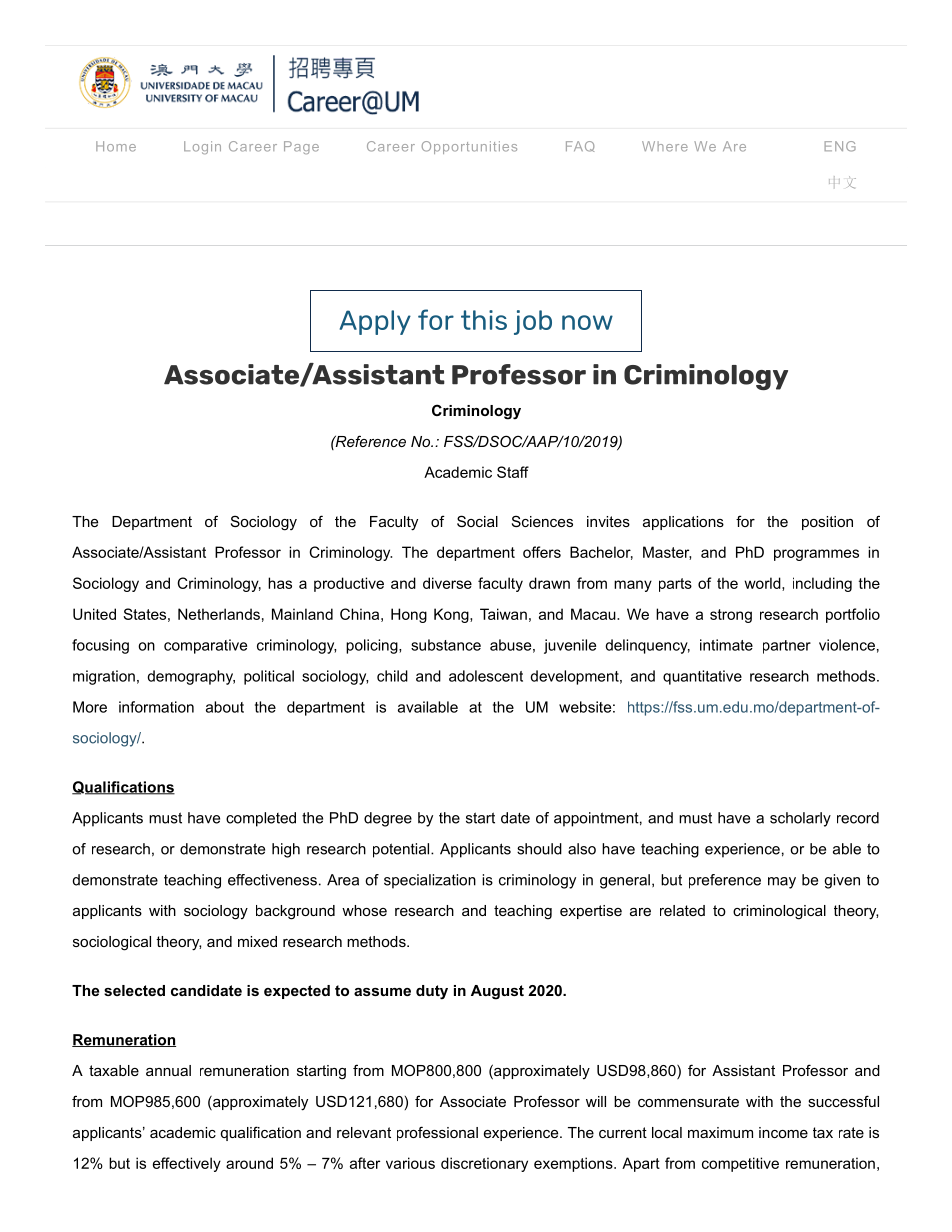  I want to click on Apply, so click(375, 322).
